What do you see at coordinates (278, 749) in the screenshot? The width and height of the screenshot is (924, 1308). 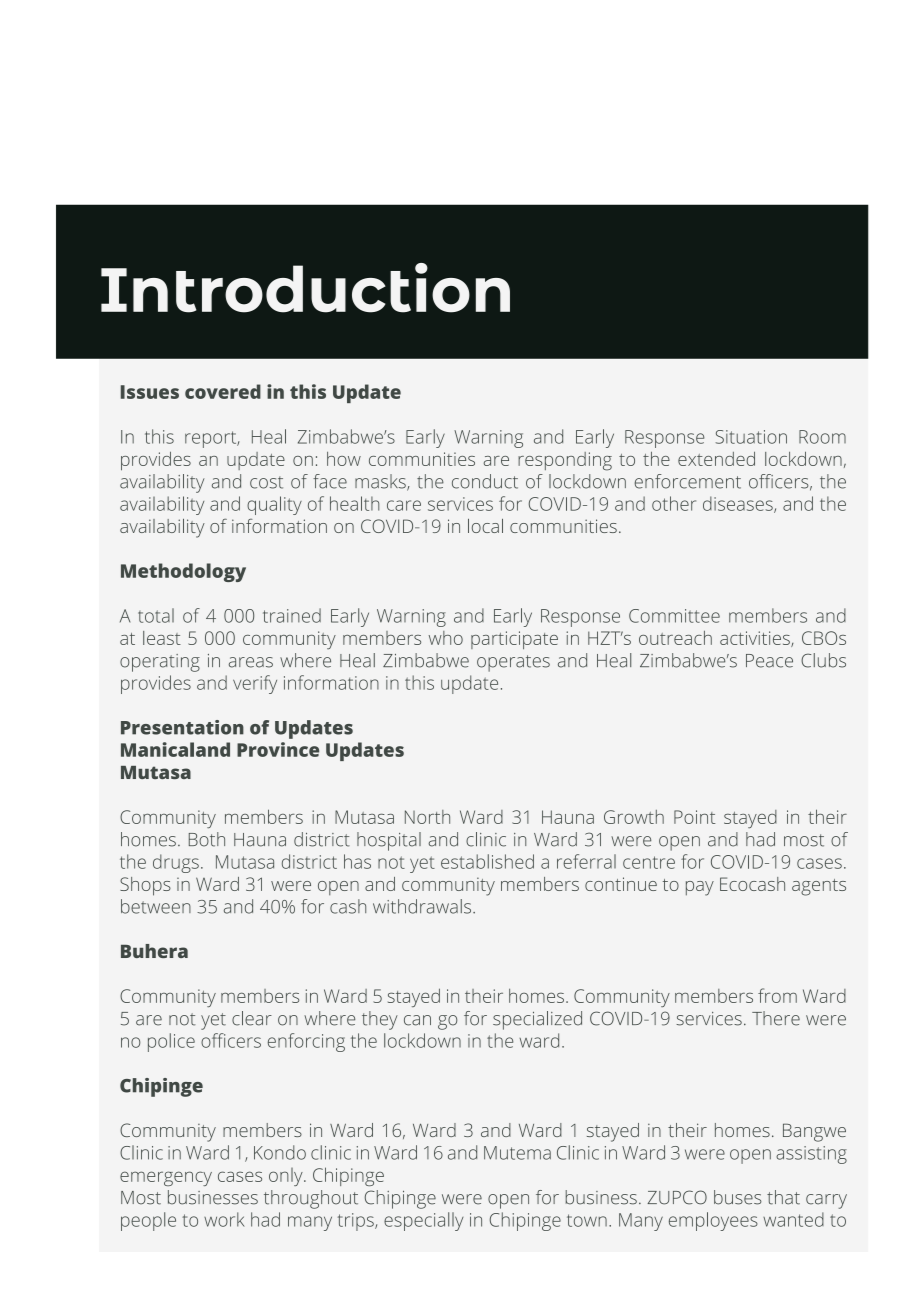 I see `Province` at bounding box center [278, 749].
